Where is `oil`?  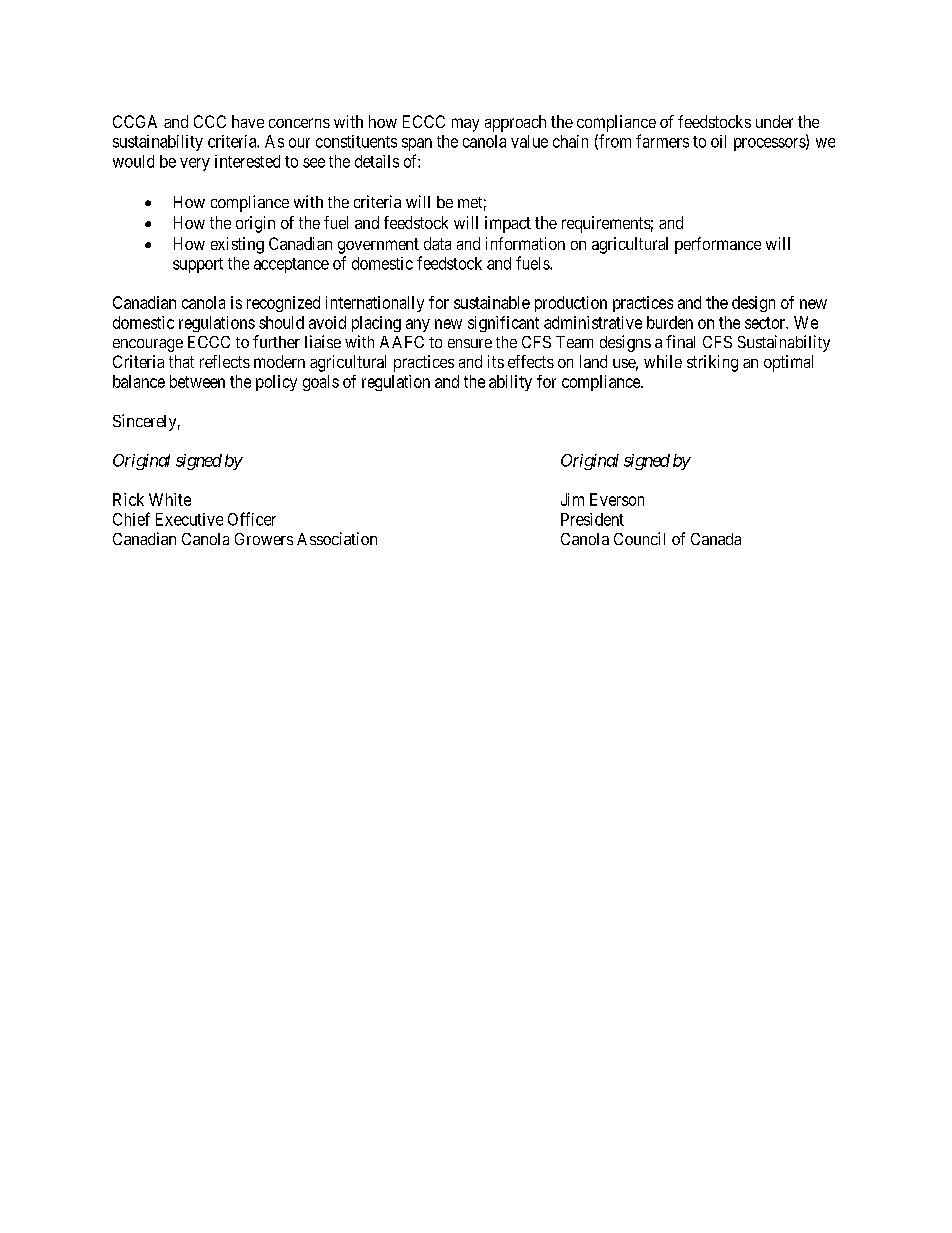 oil is located at coordinates (718, 141).
